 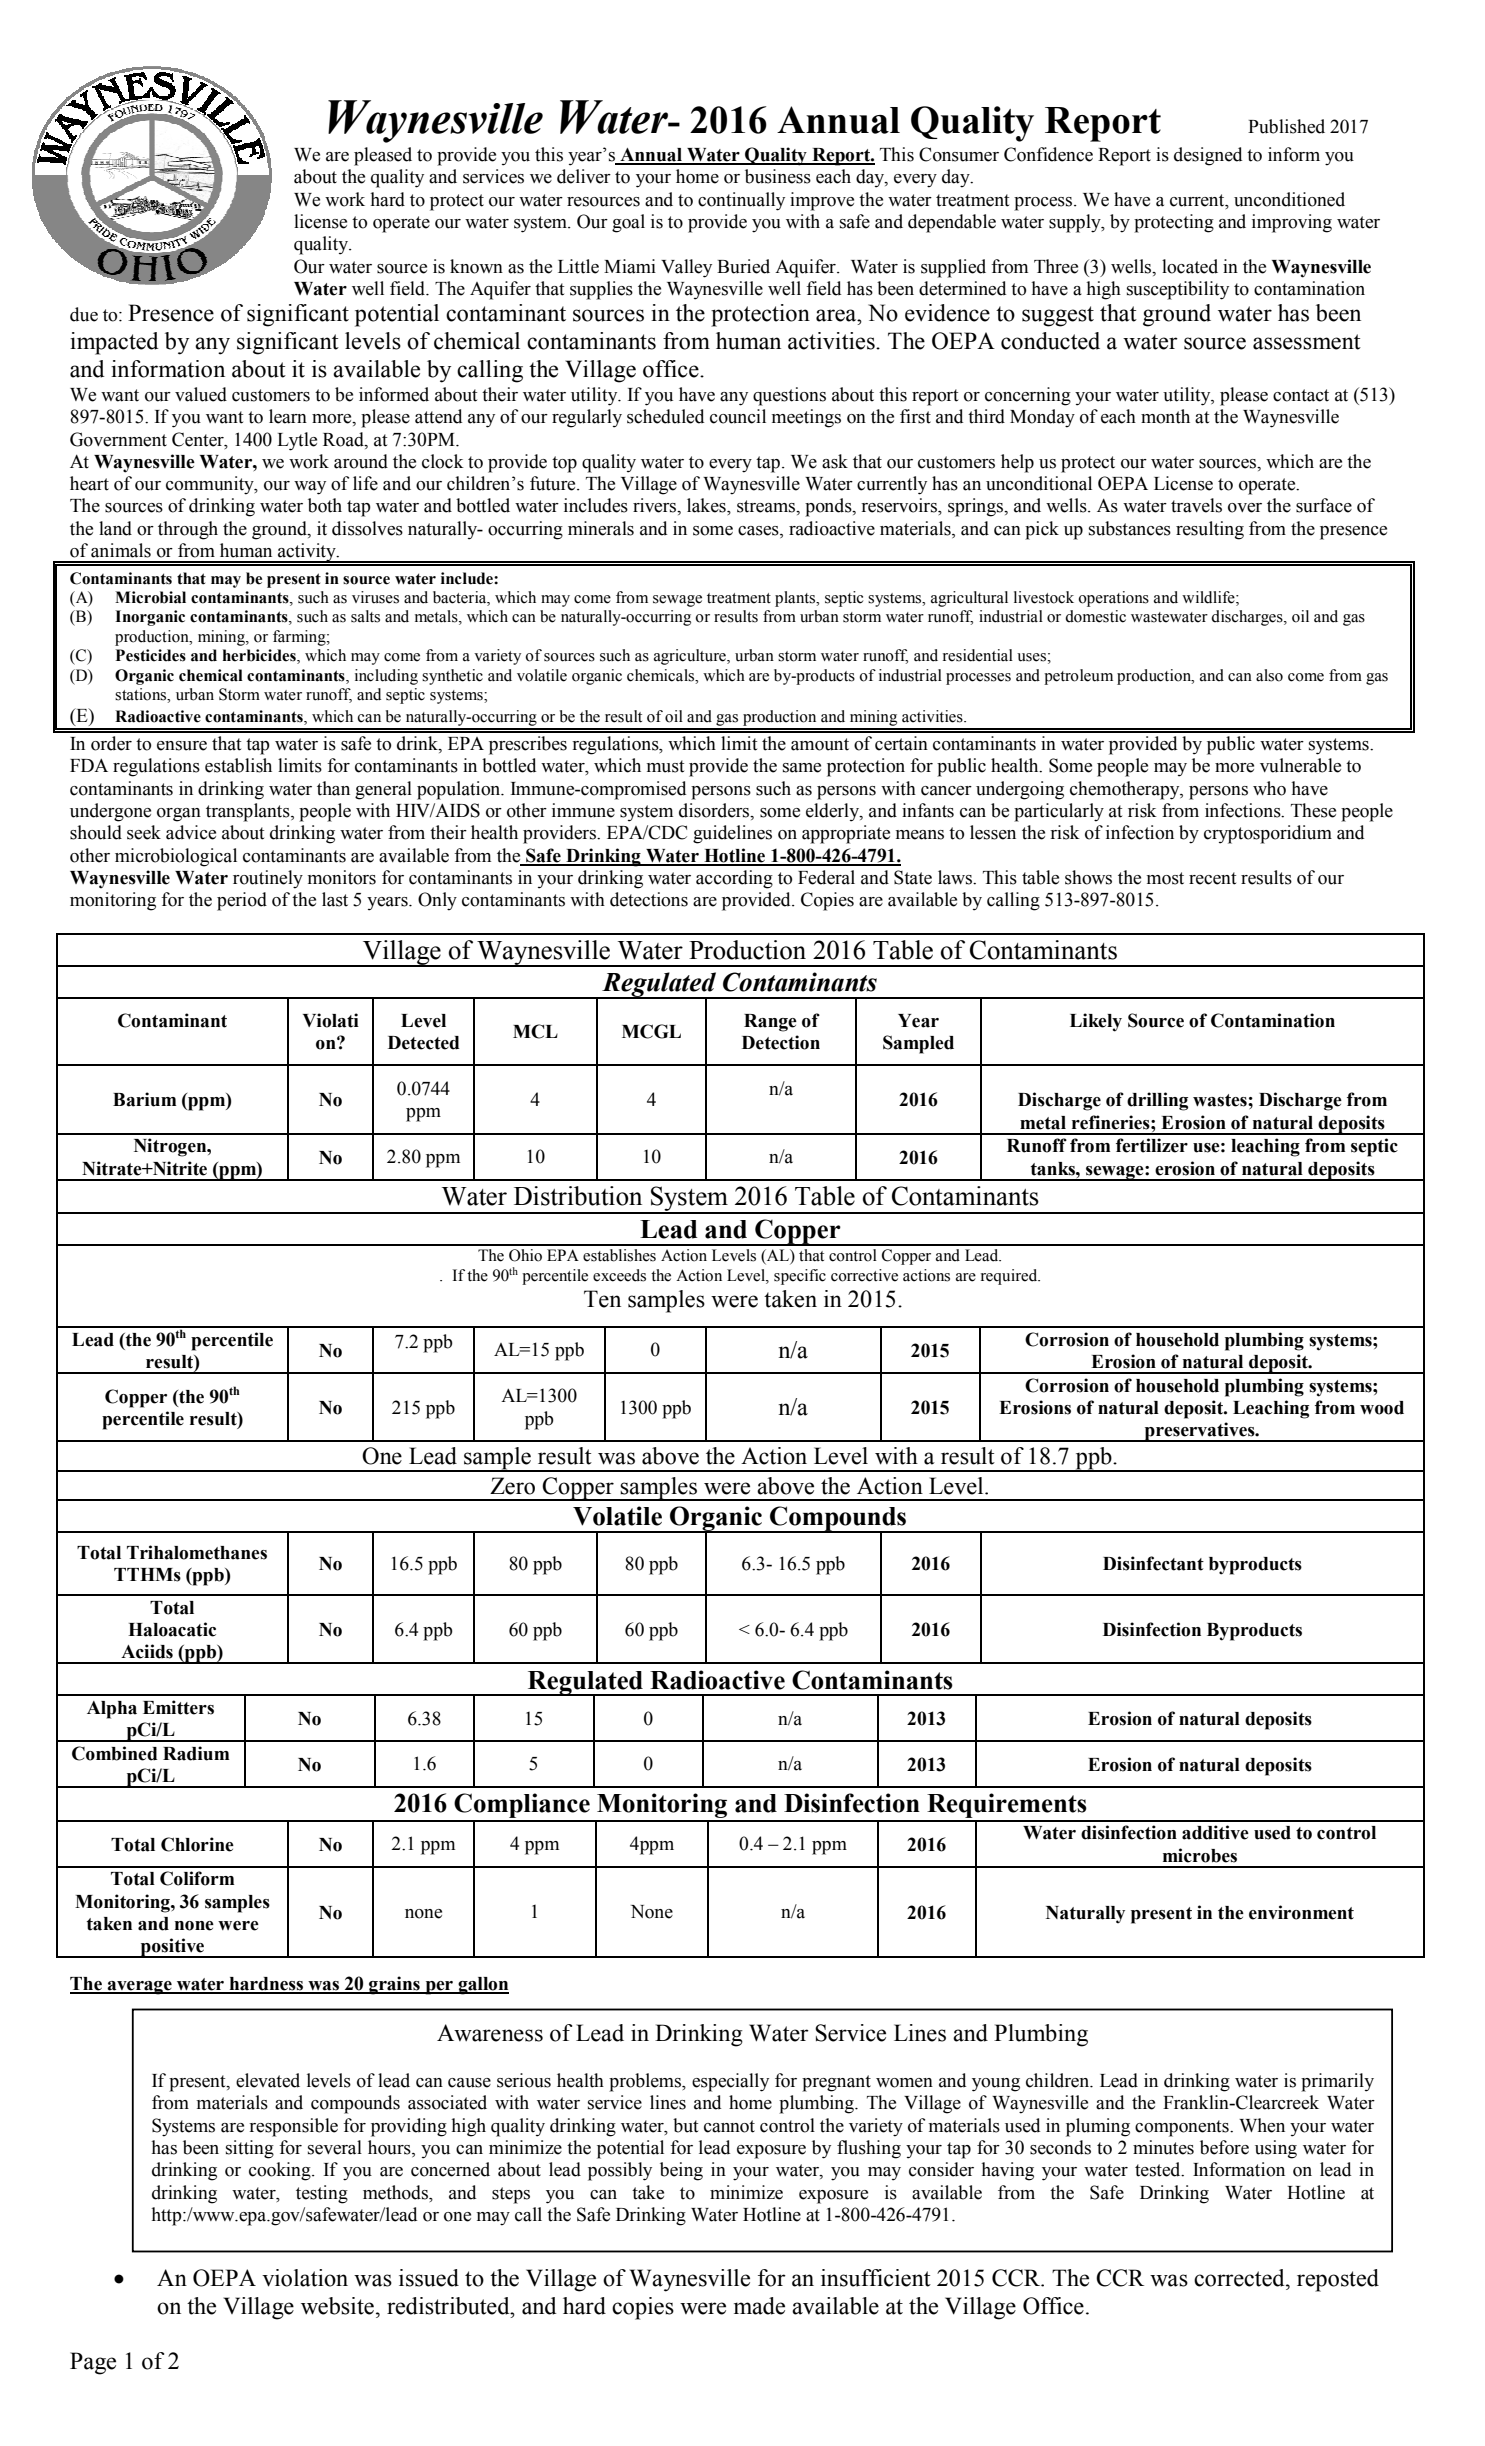 What do you see at coordinates (741, 201) in the screenshot?
I see `continually` at bounding box center [741, 201].
